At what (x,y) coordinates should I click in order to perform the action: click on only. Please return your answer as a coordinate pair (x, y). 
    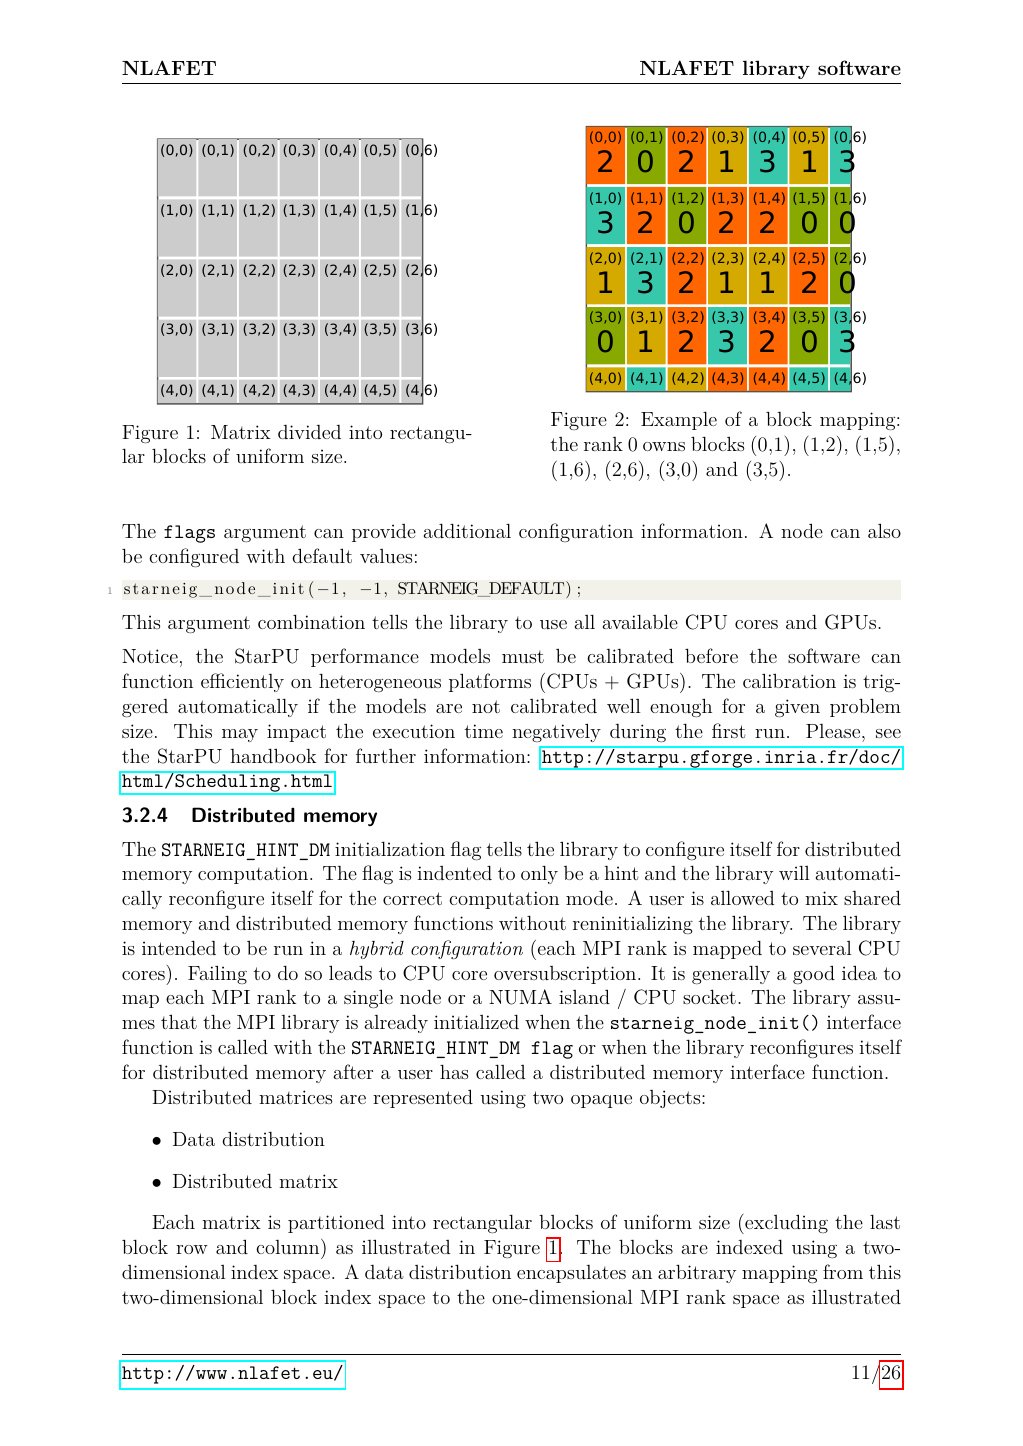
    Looking at the image, I should click on (539, 875).
